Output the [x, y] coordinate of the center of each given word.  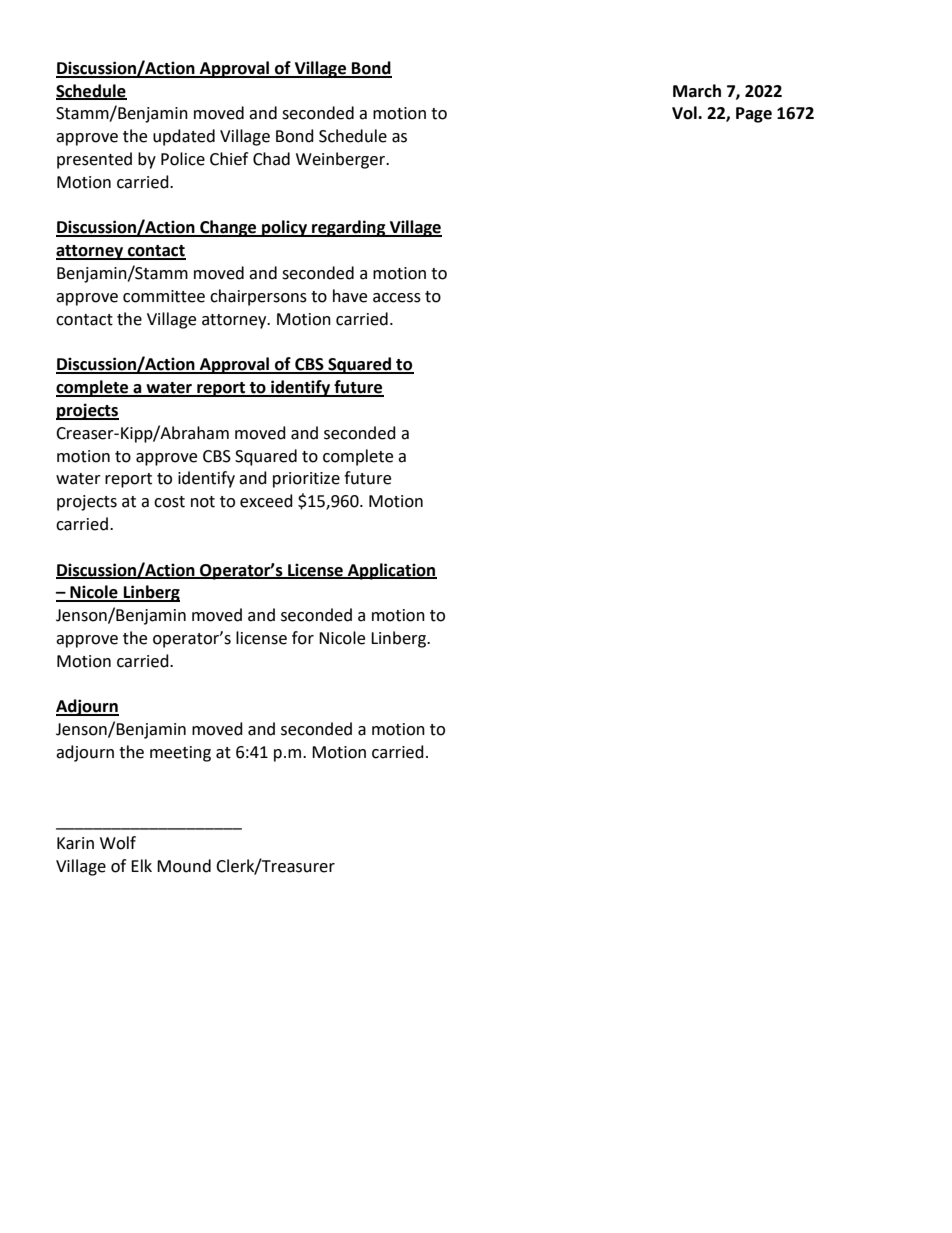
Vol [685, 113]
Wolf [118, 843]
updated [184, 137]
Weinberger [342, 160]
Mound [184, 866]
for [303, 638]
